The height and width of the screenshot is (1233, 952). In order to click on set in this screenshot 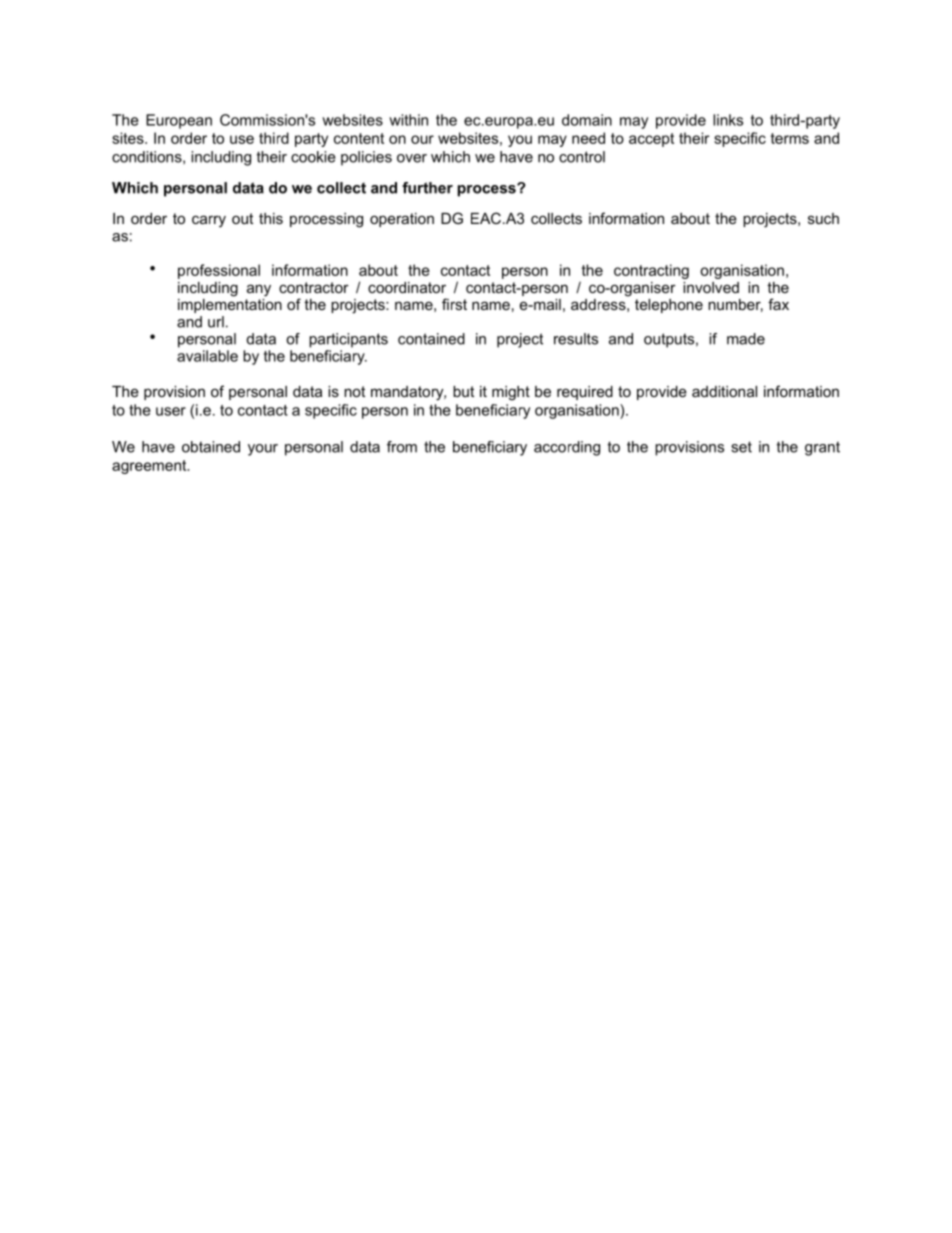, I will do `click(741, 447)`.
